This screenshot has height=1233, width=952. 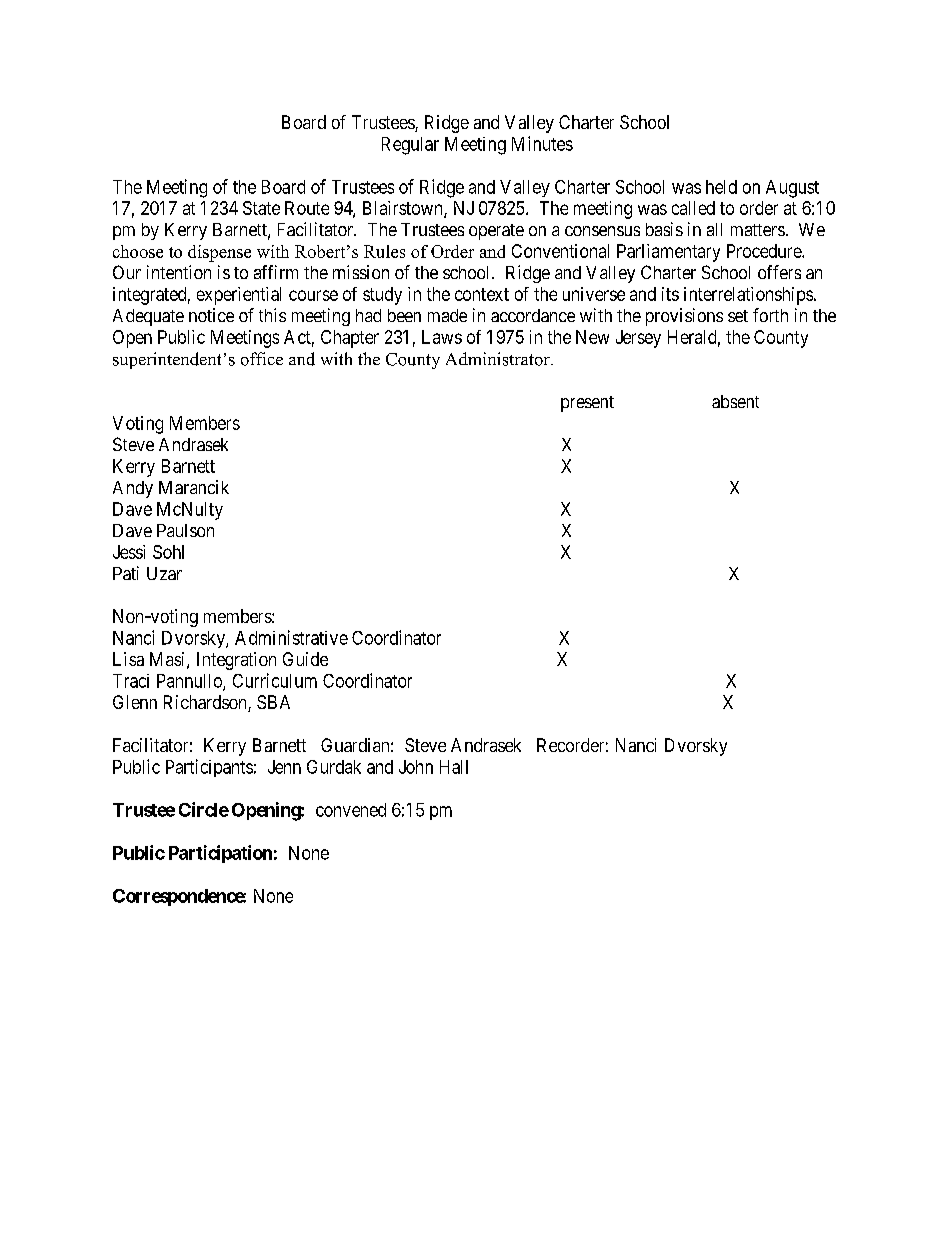 I want to click on Circle, so click(x=204, y=809).
